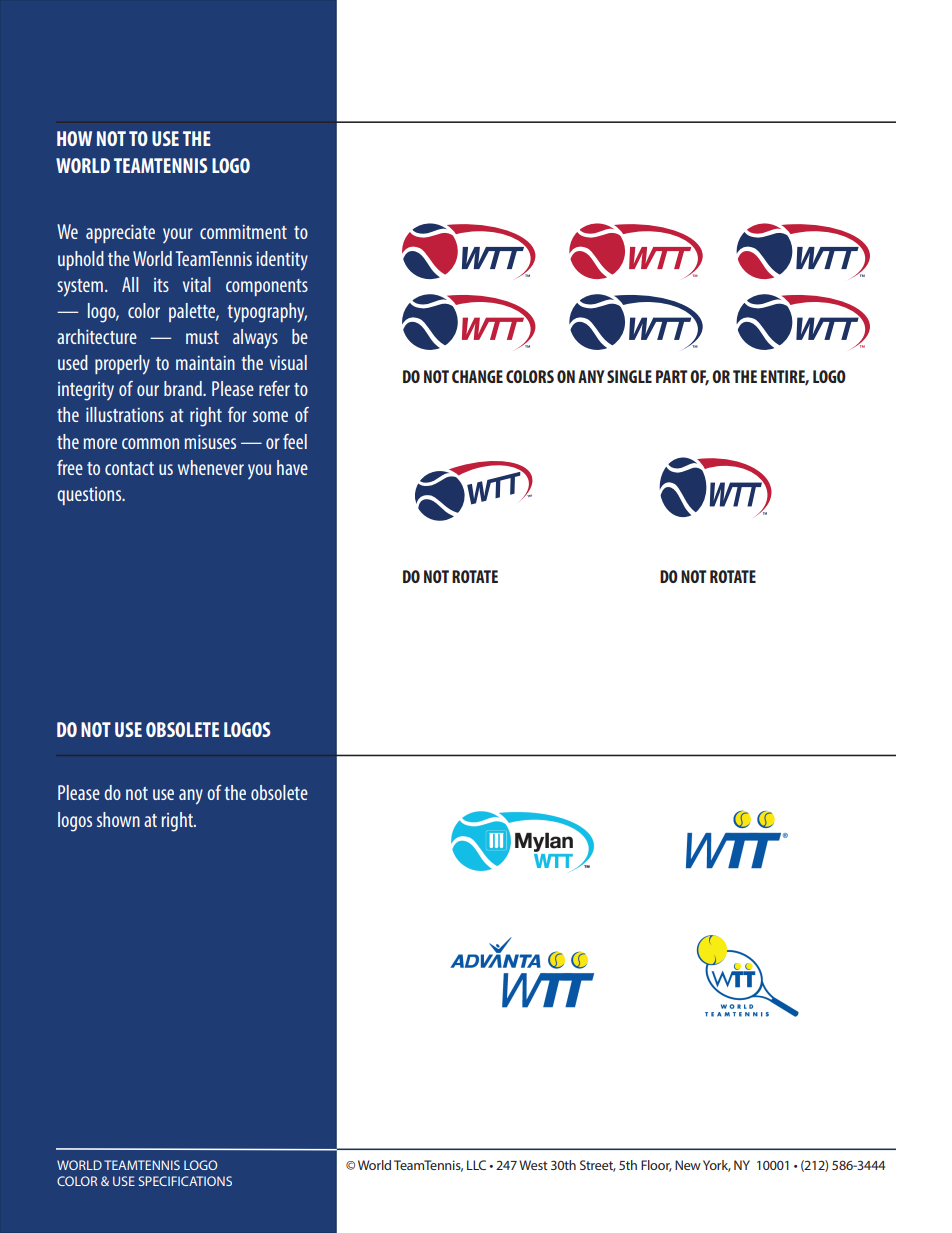 This screenshot has width=952, height=1233. What do you see at coordinates (150, 443) in the screenshot?
I see `common` at bounding box center [150, 443].
